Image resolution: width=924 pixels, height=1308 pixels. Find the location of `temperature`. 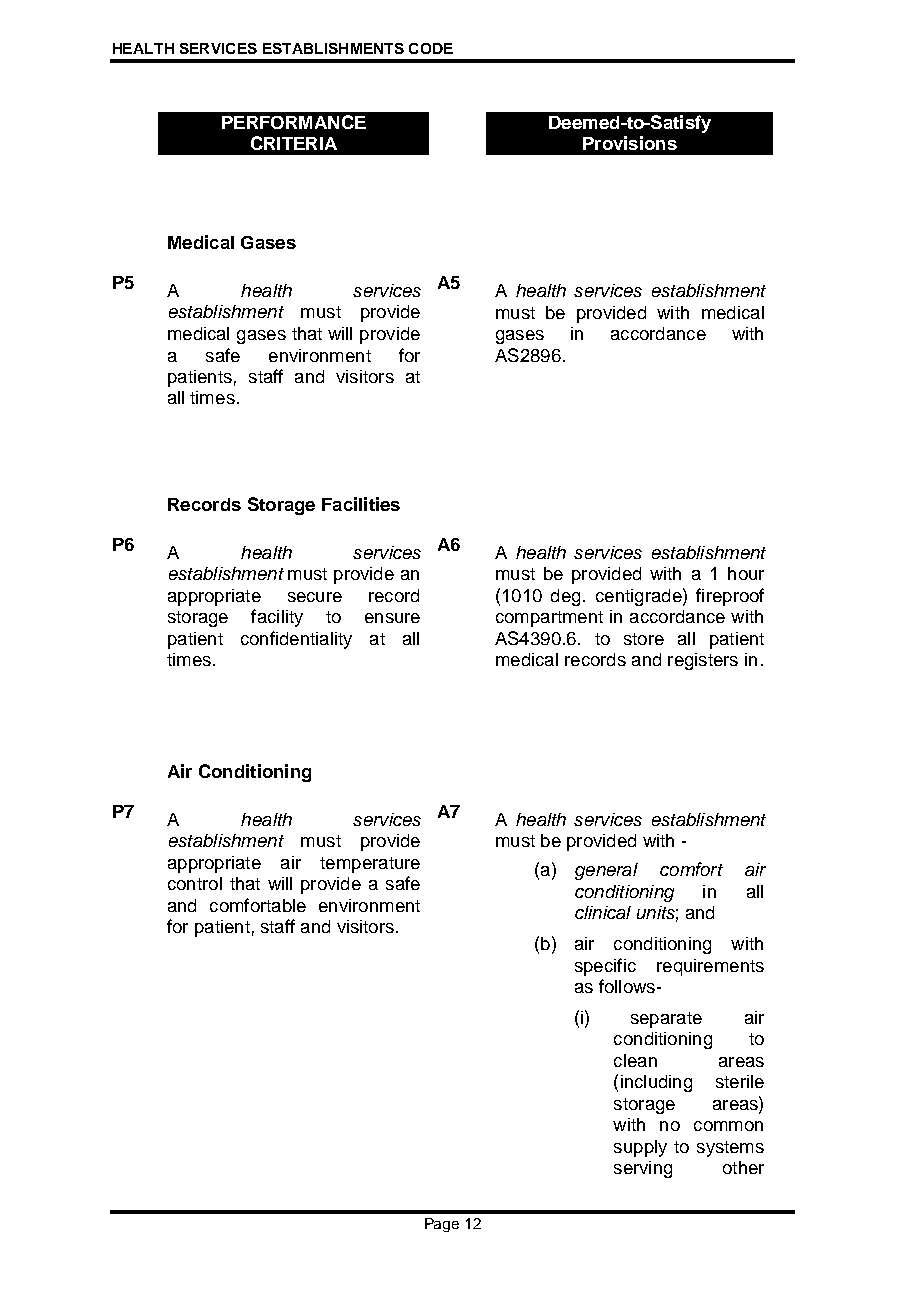

temperature is located at coordinates (370, 865).
